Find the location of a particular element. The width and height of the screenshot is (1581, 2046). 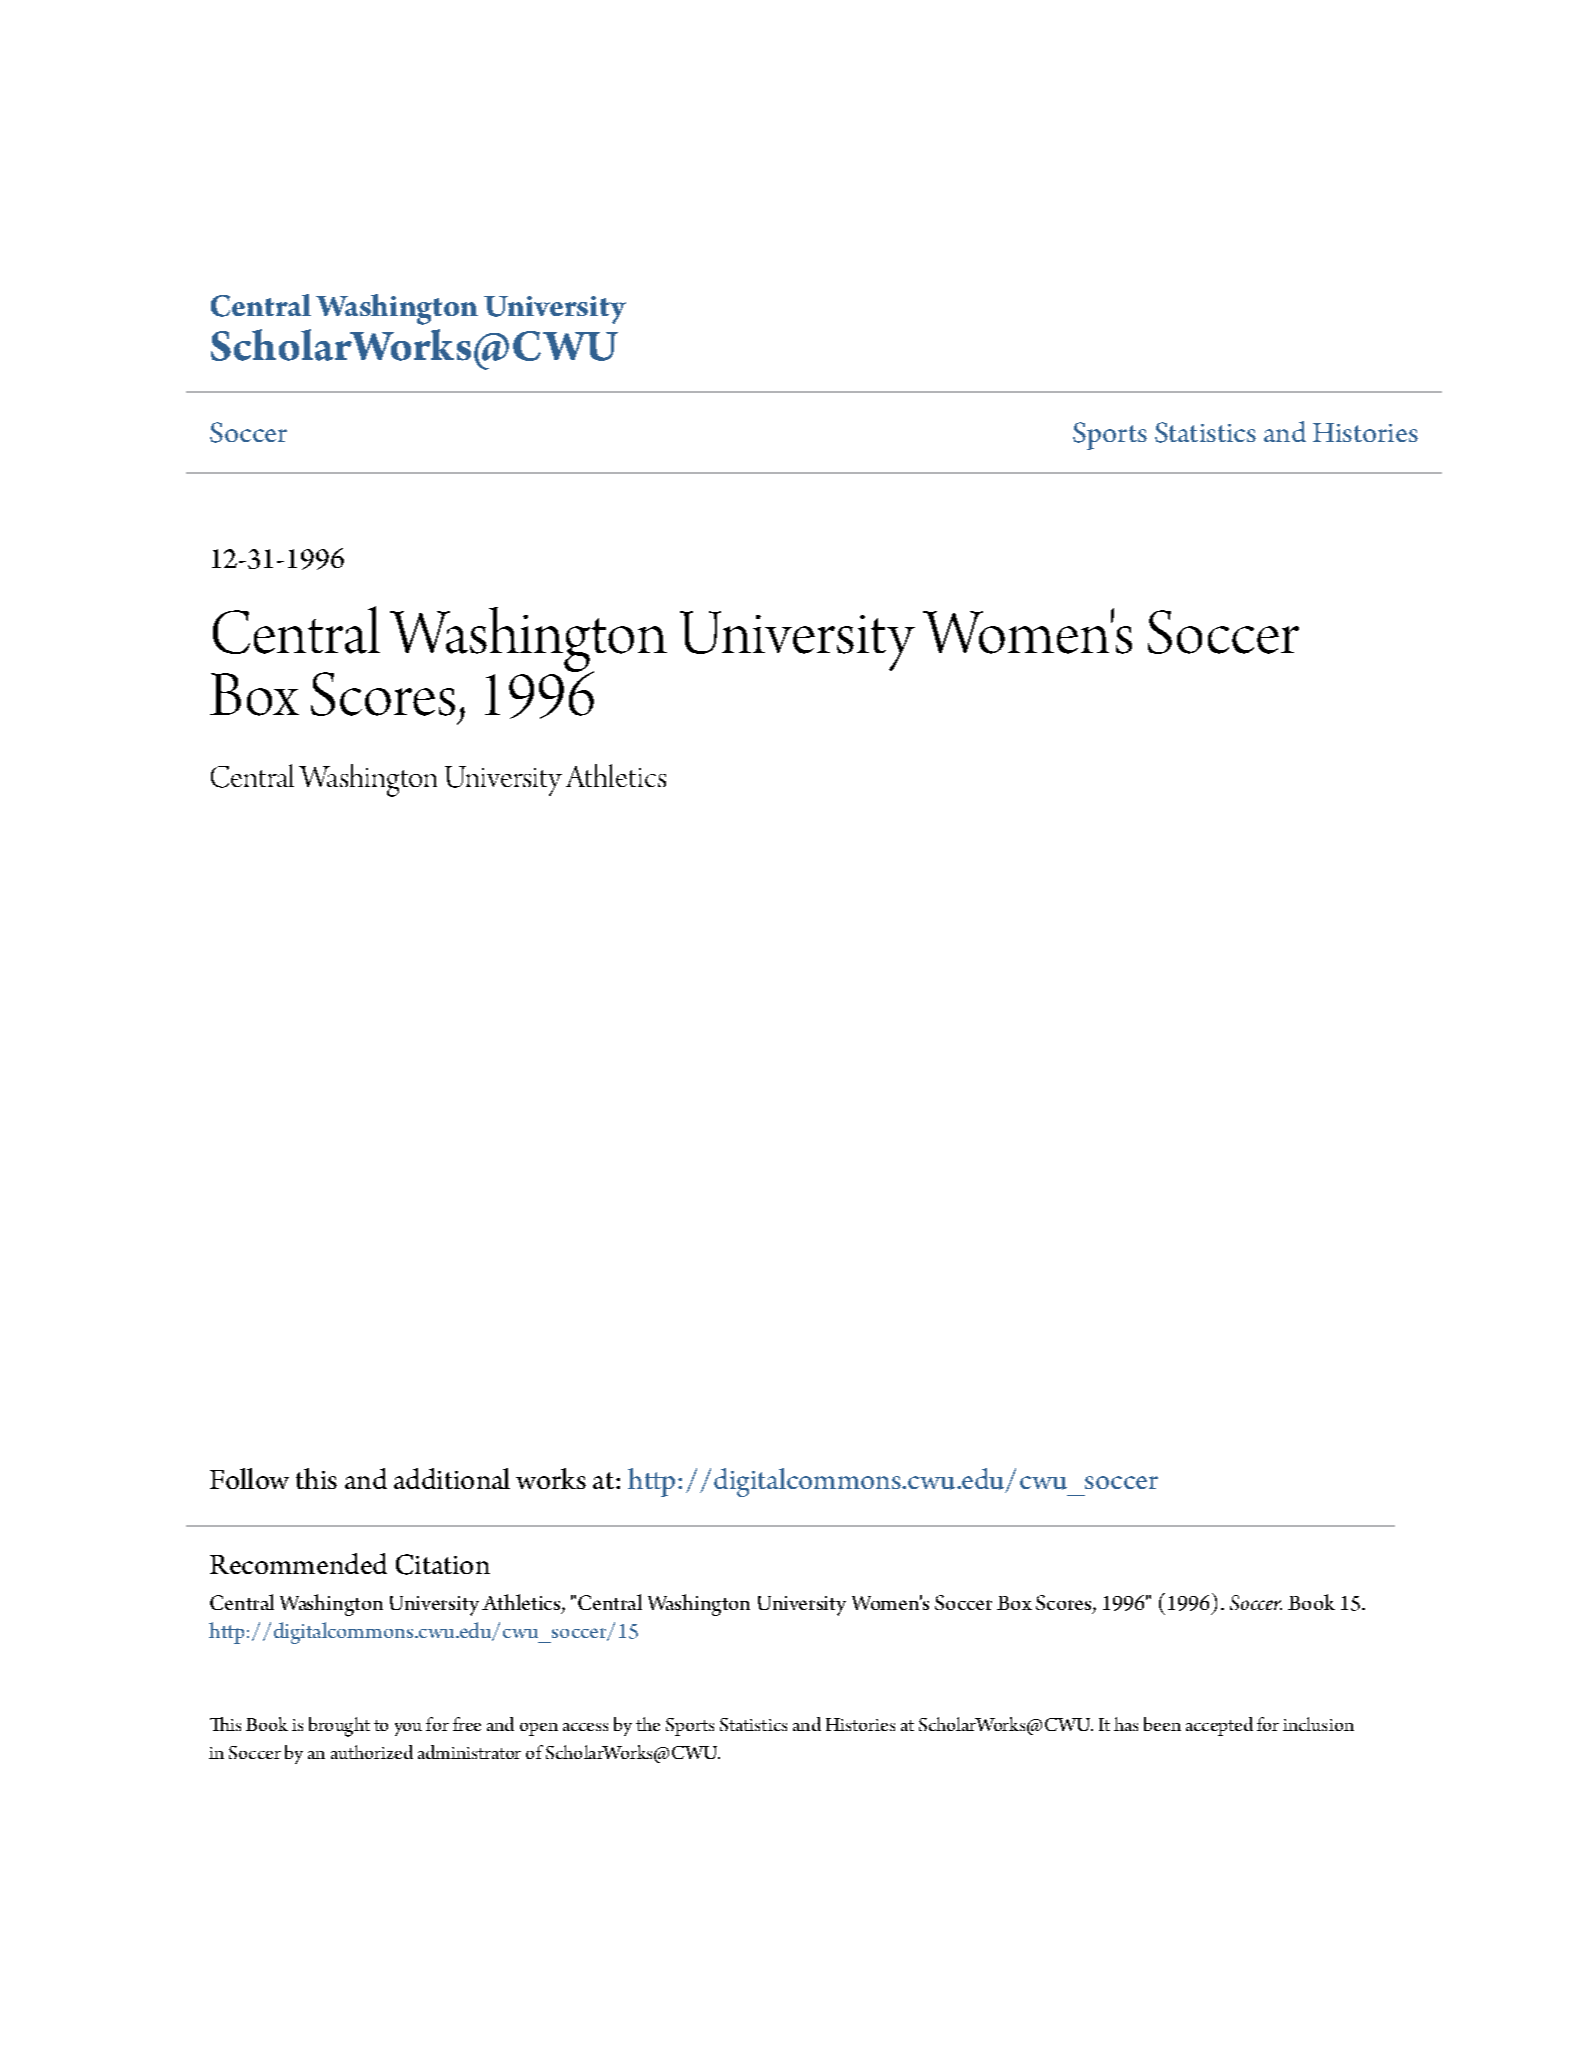

accepted is located at coordinates (1219, 1726).
